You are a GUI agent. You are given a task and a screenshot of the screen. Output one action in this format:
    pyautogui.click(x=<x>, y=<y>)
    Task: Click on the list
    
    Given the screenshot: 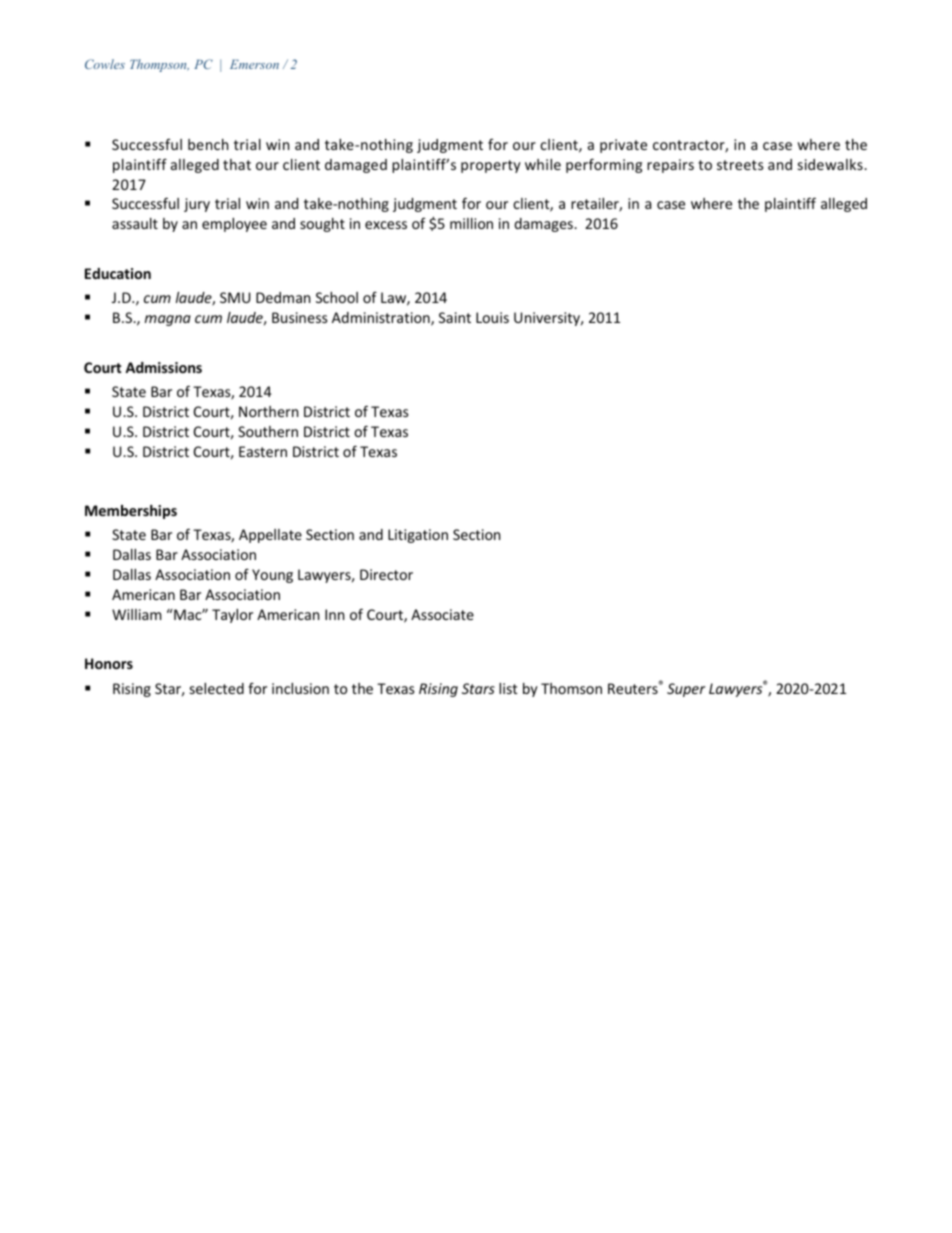 What is the action you would take?
    pyautogui.click(x=508, y=688)
